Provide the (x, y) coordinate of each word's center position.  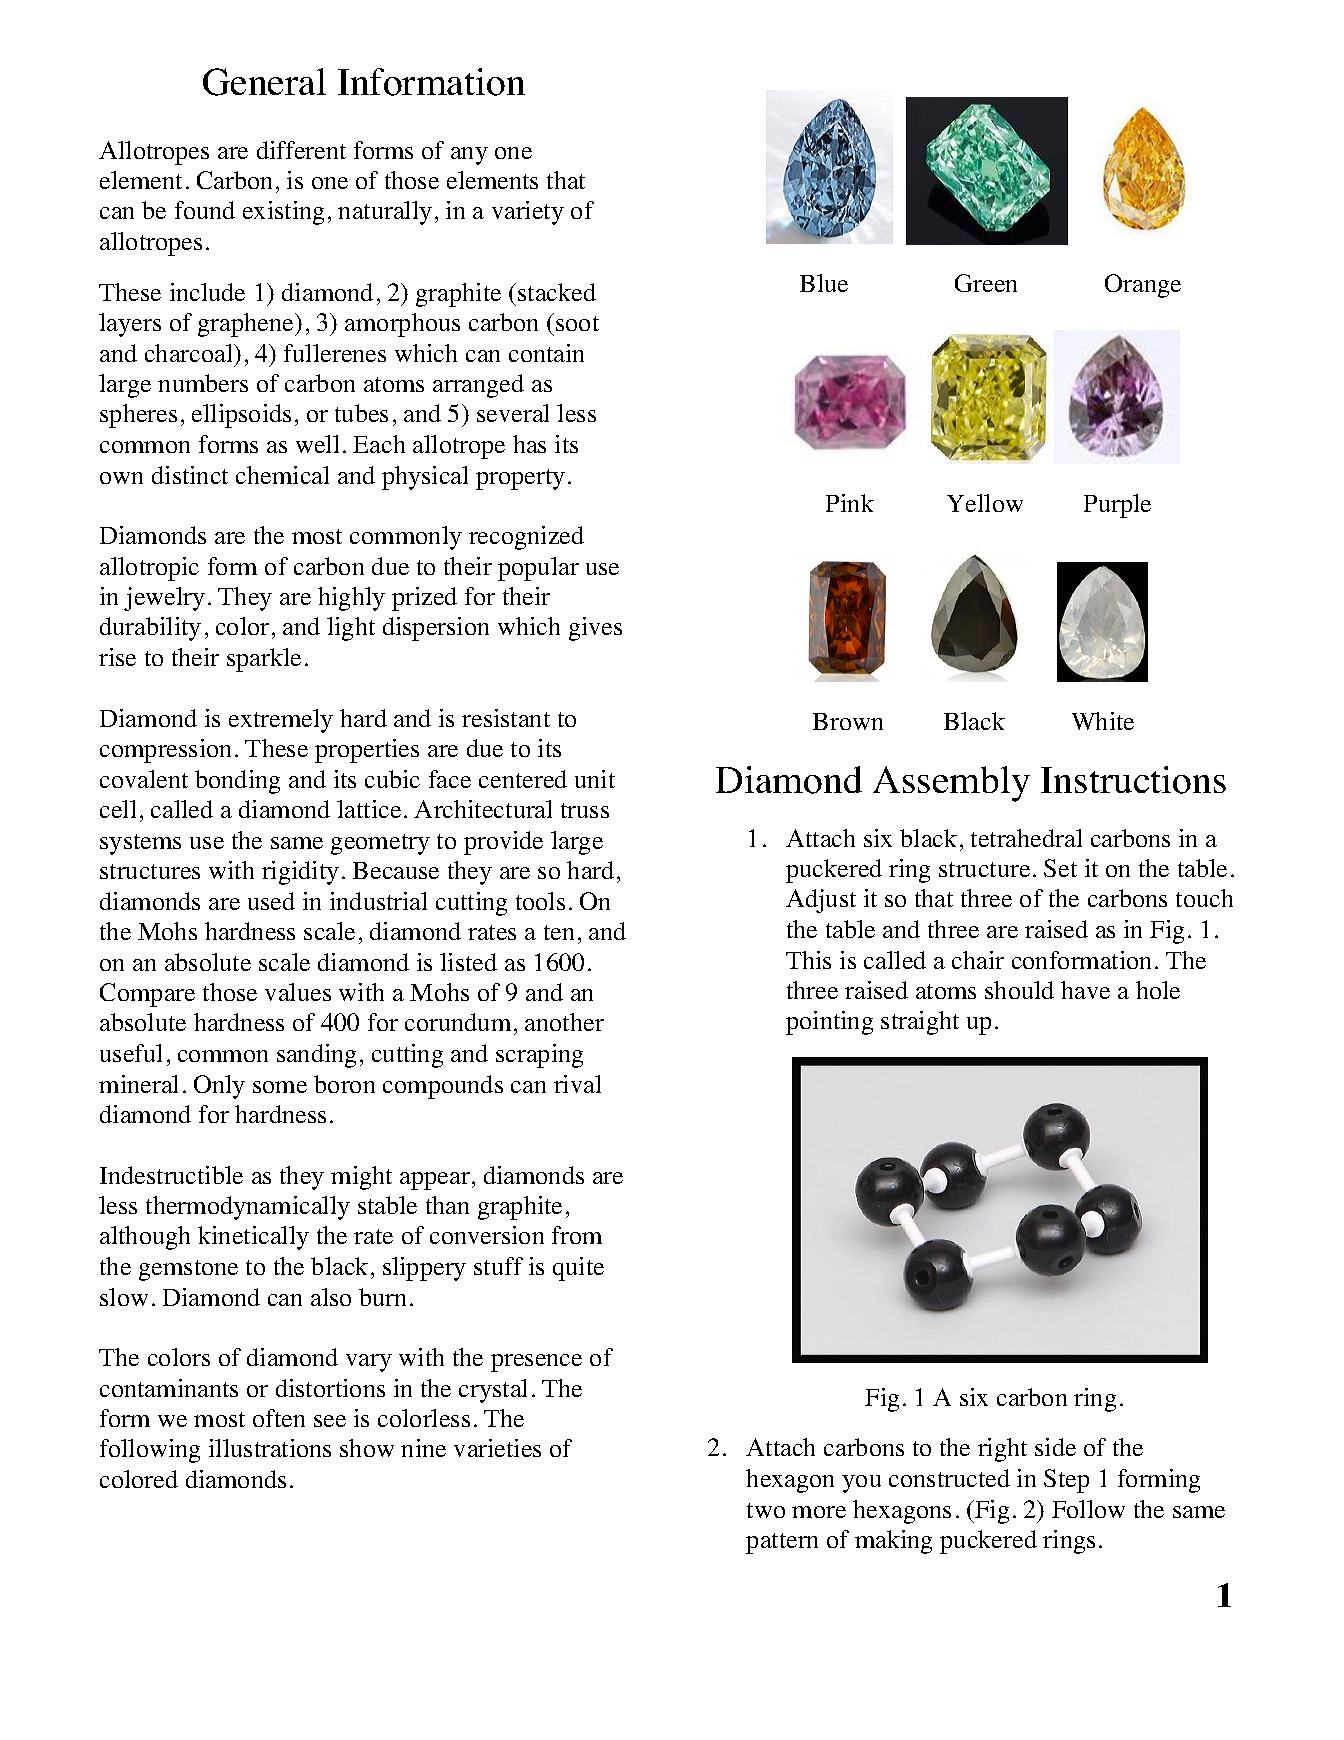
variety (528, 213)
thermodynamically (248, 1208)
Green (986, 283)
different (301, 150)
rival (577, 1084)
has (529, 444)
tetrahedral (1026, 838)
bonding (237, 782)
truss (585, 810)
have (1085, 990)
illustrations (270, 1448)
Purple (1117, 506)
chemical (282, 475)
